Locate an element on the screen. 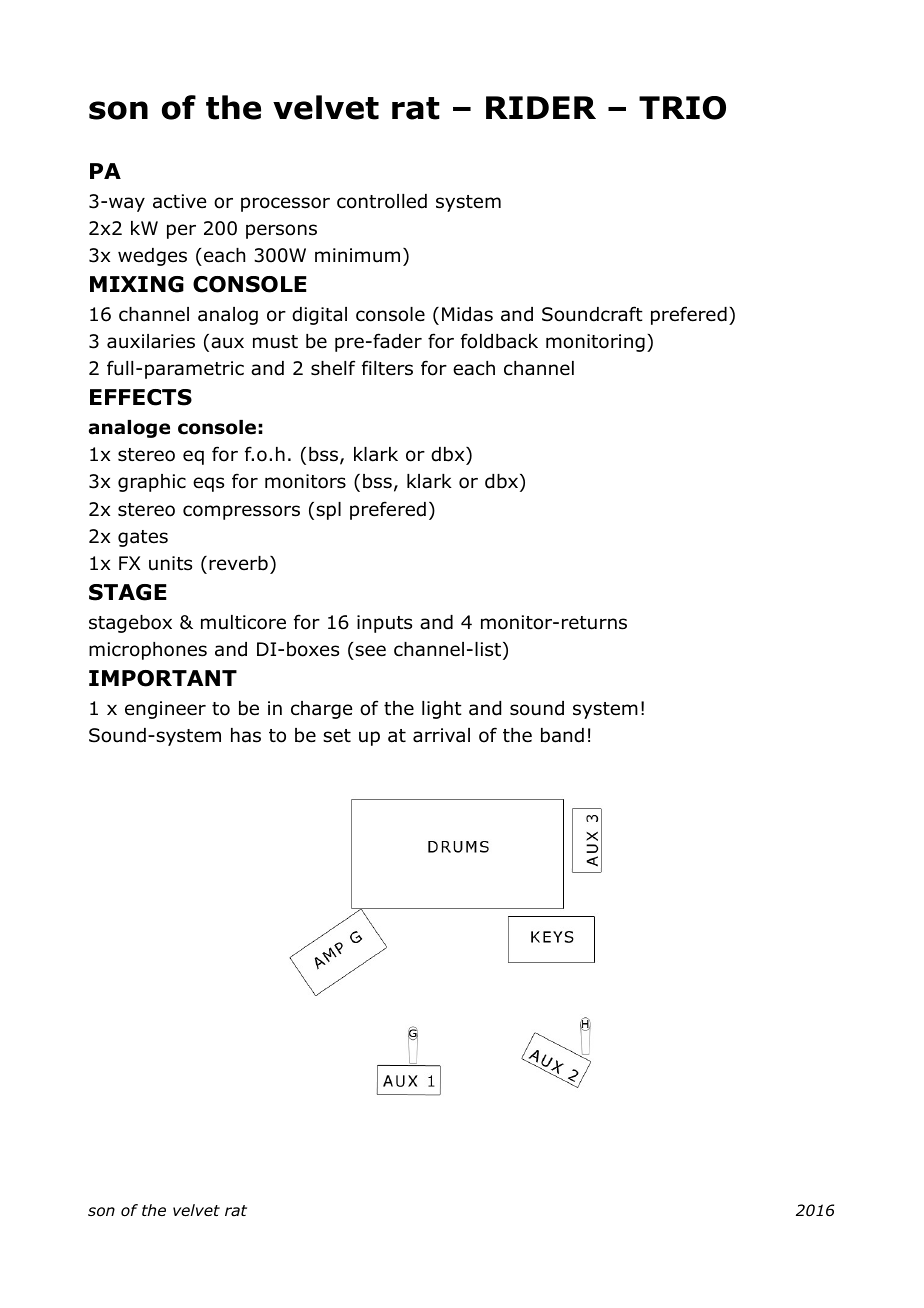  foldback is located at coordinates (499, 341).
